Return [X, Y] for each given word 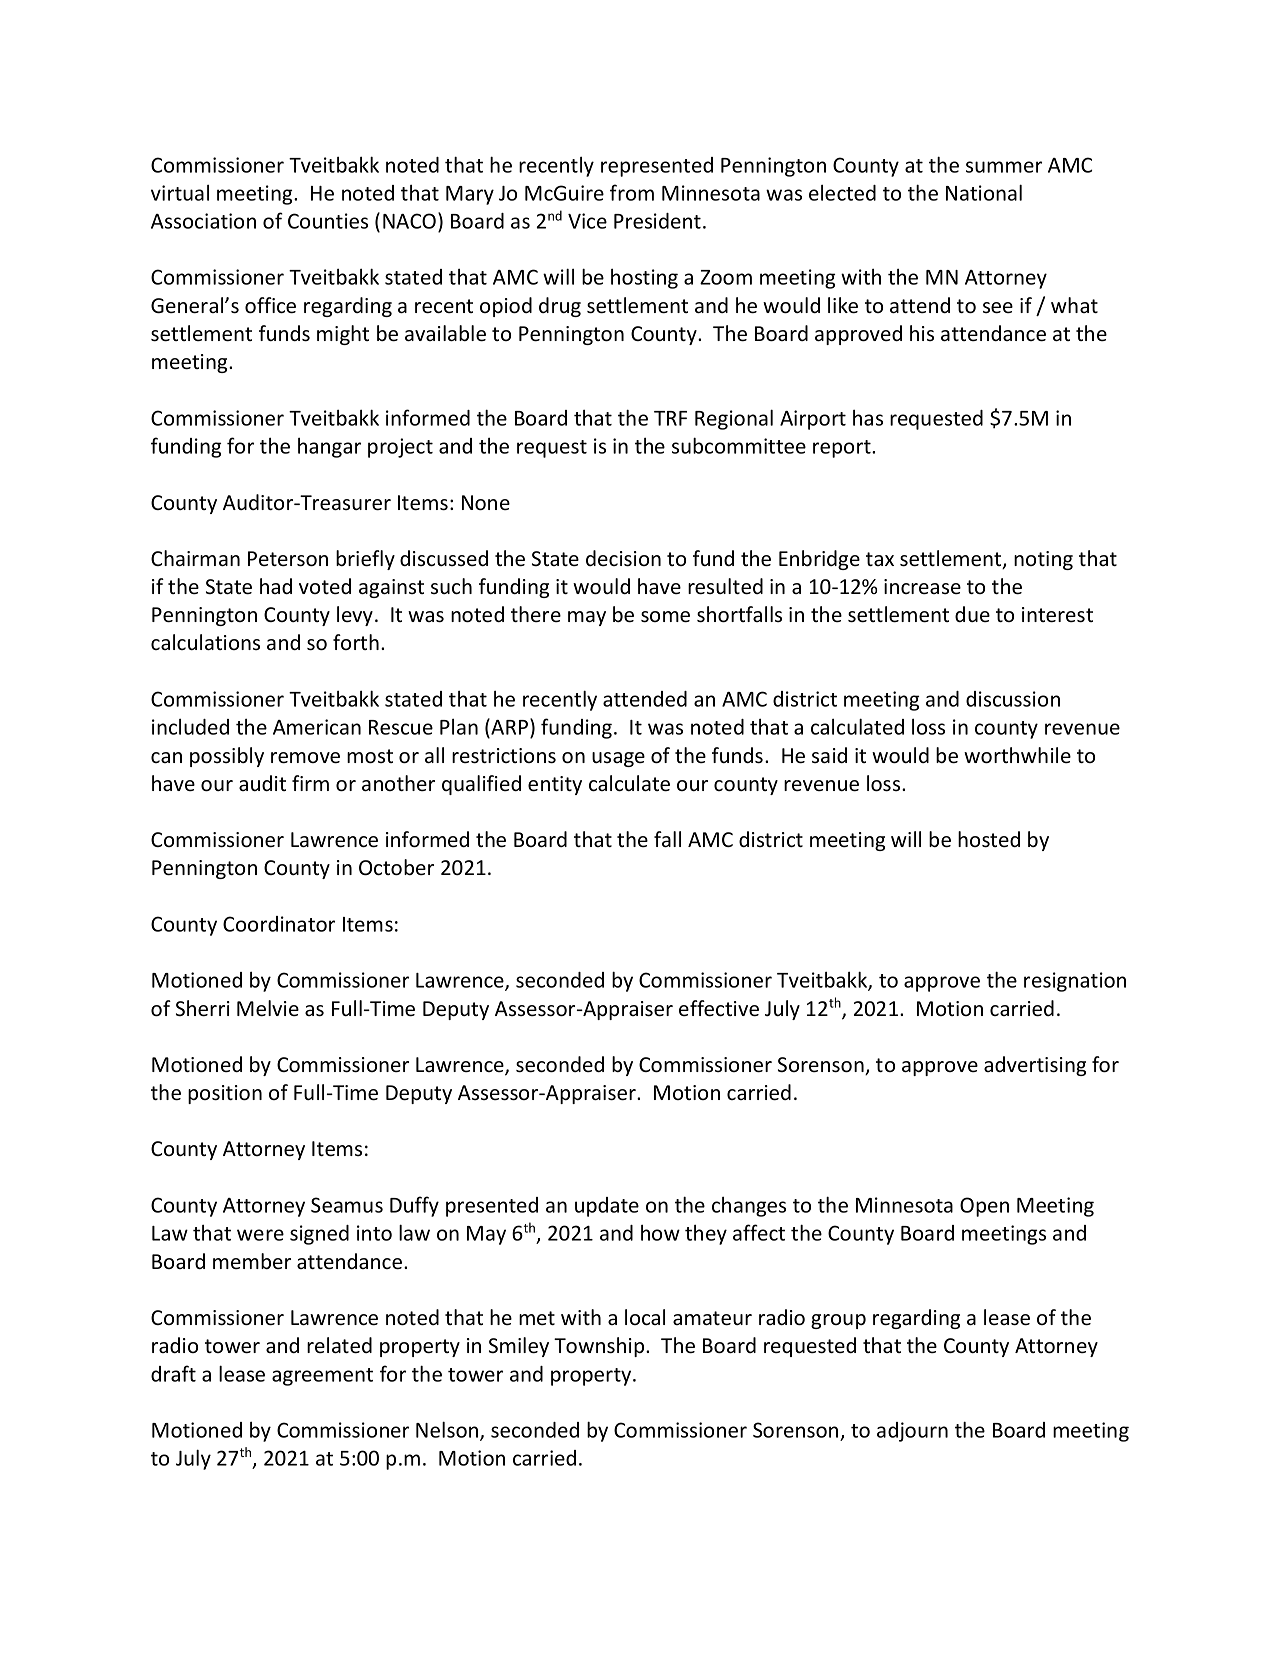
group [838, 1321]
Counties [328, 221]
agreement [322, 1377]
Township [600, 1347]
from [632, 192]
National [984, 192]
